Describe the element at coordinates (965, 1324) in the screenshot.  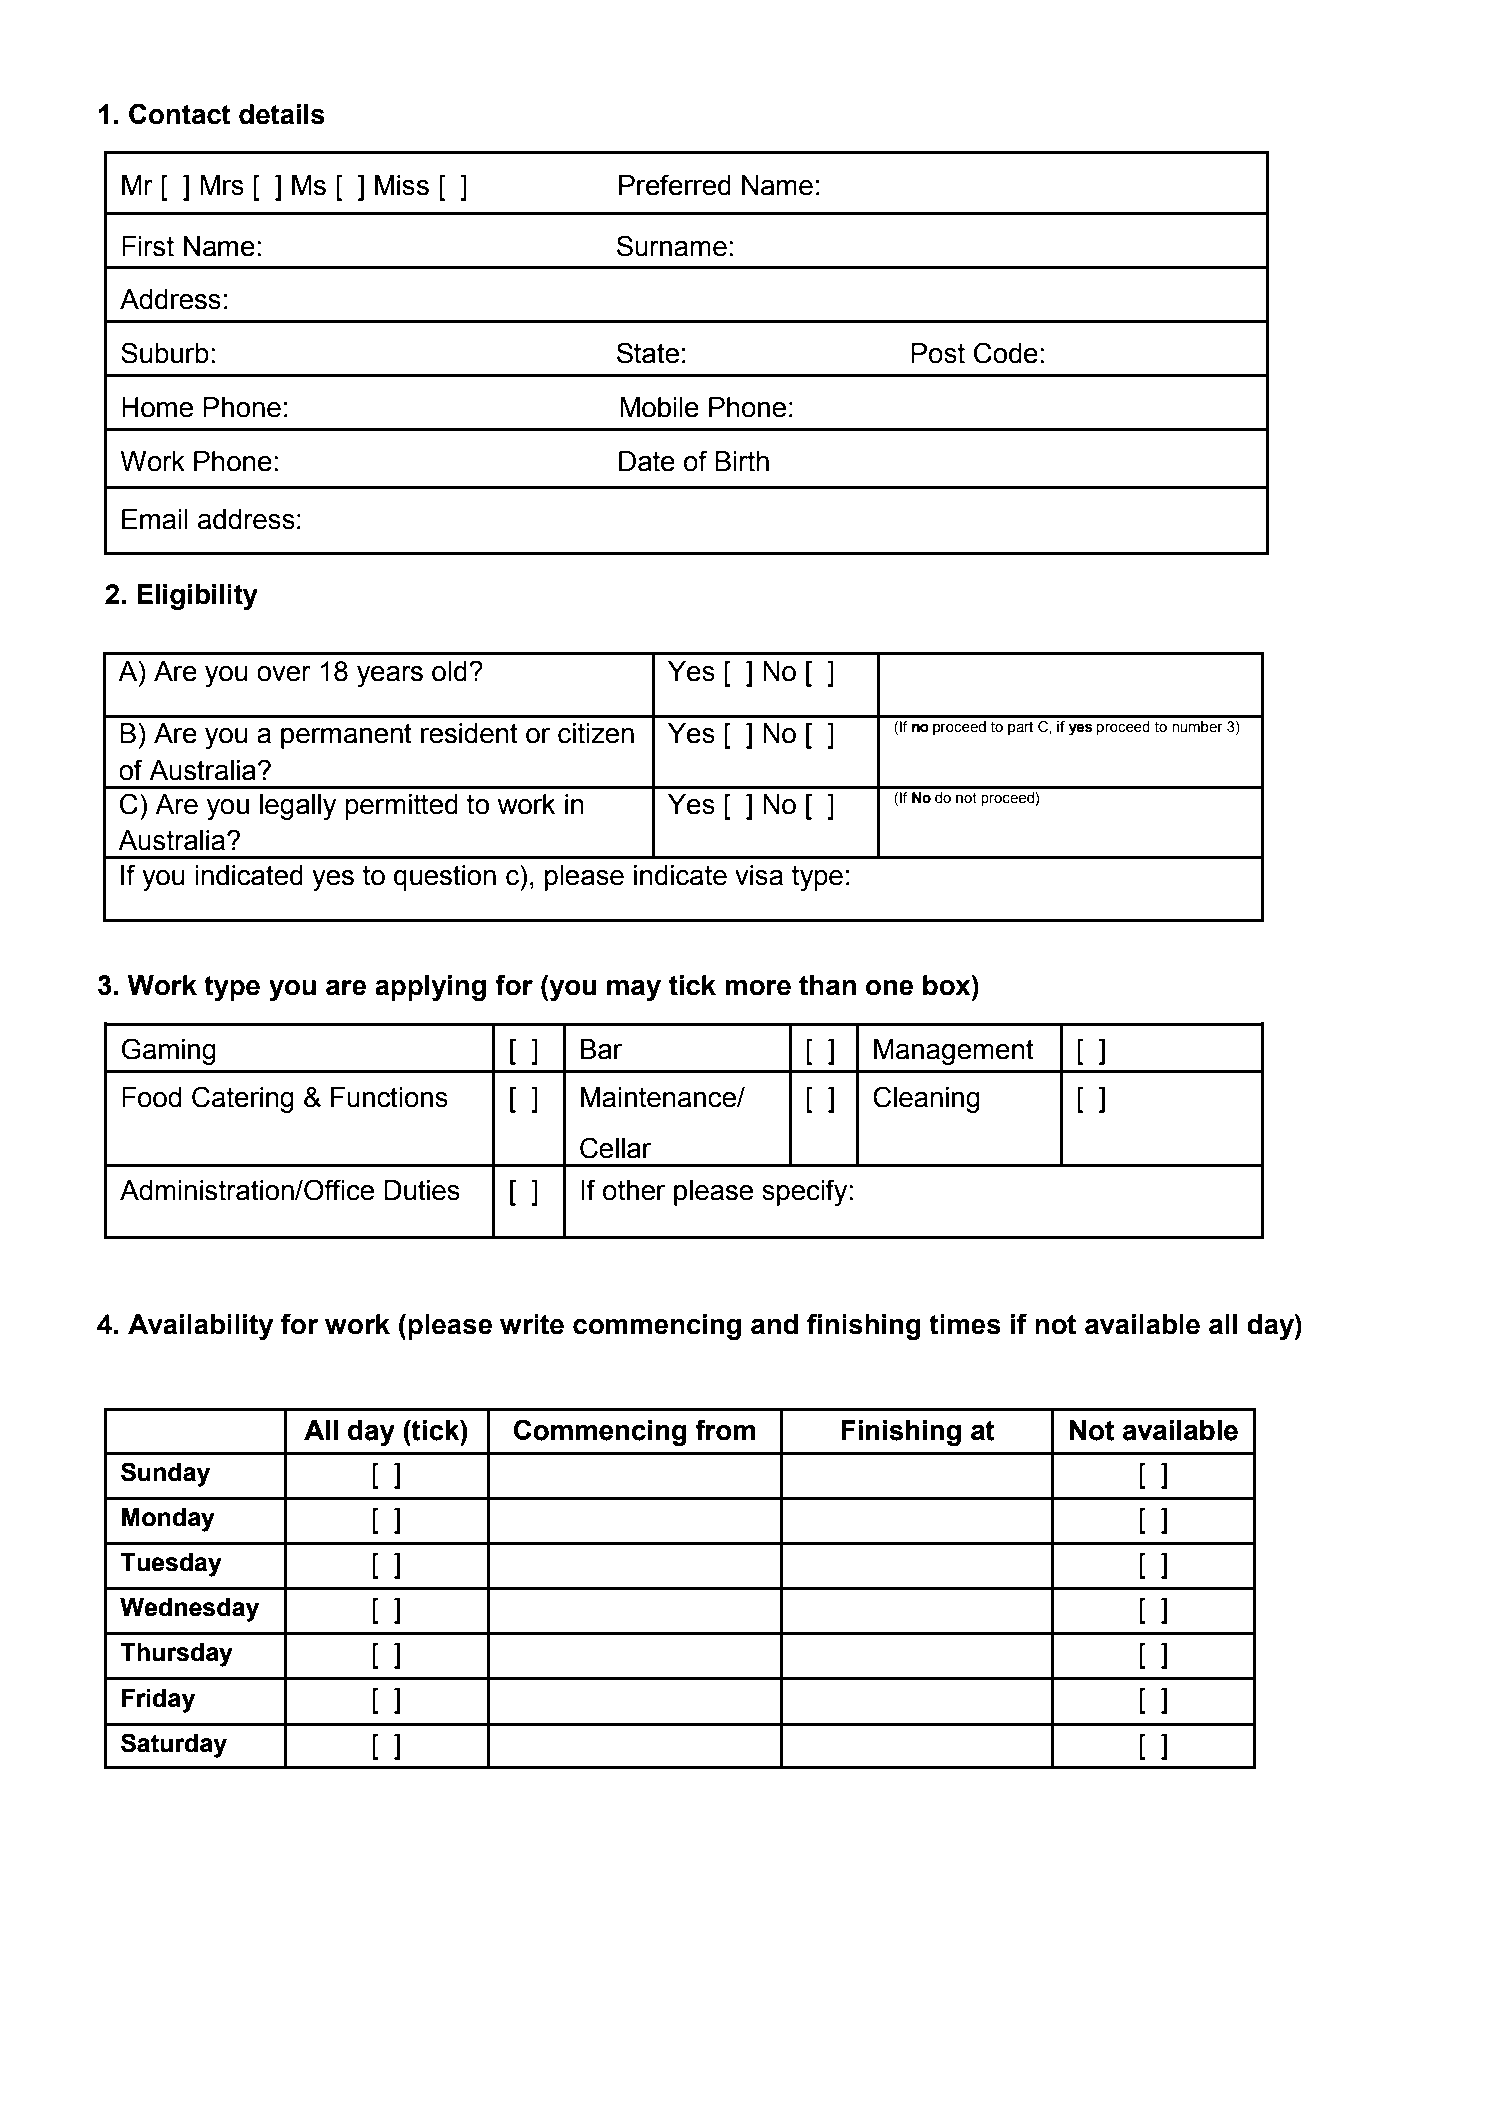
I see `times` at that location.
